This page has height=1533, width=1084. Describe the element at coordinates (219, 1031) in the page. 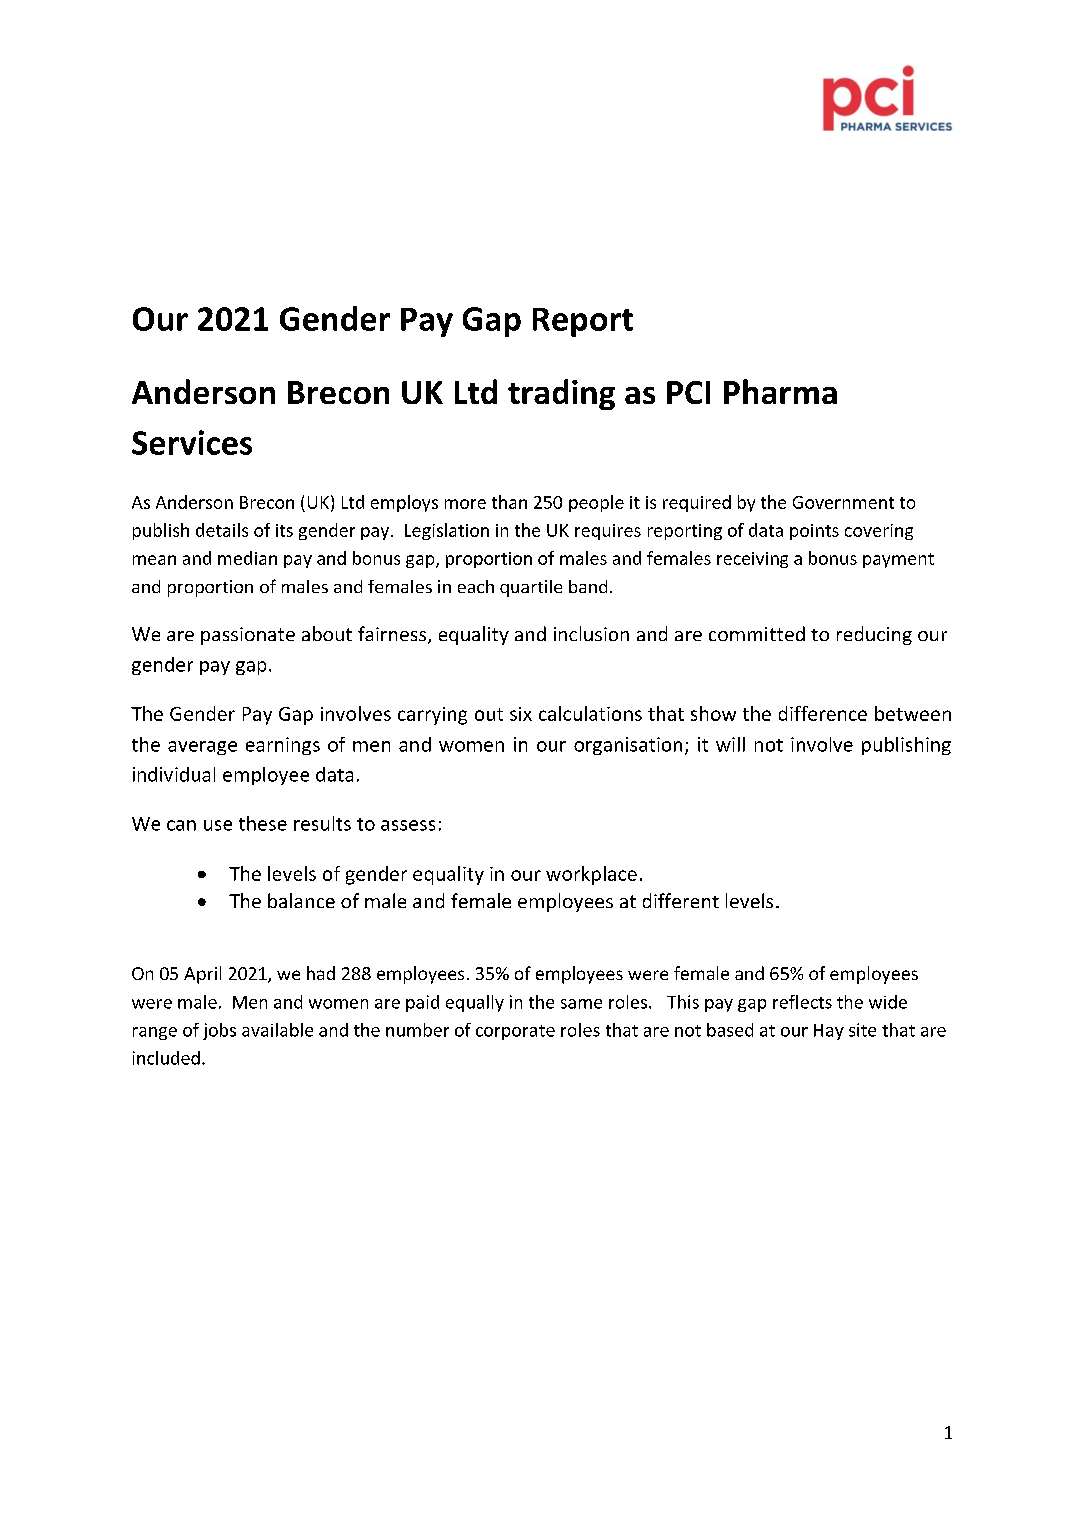

I see `jobs` at that location.
